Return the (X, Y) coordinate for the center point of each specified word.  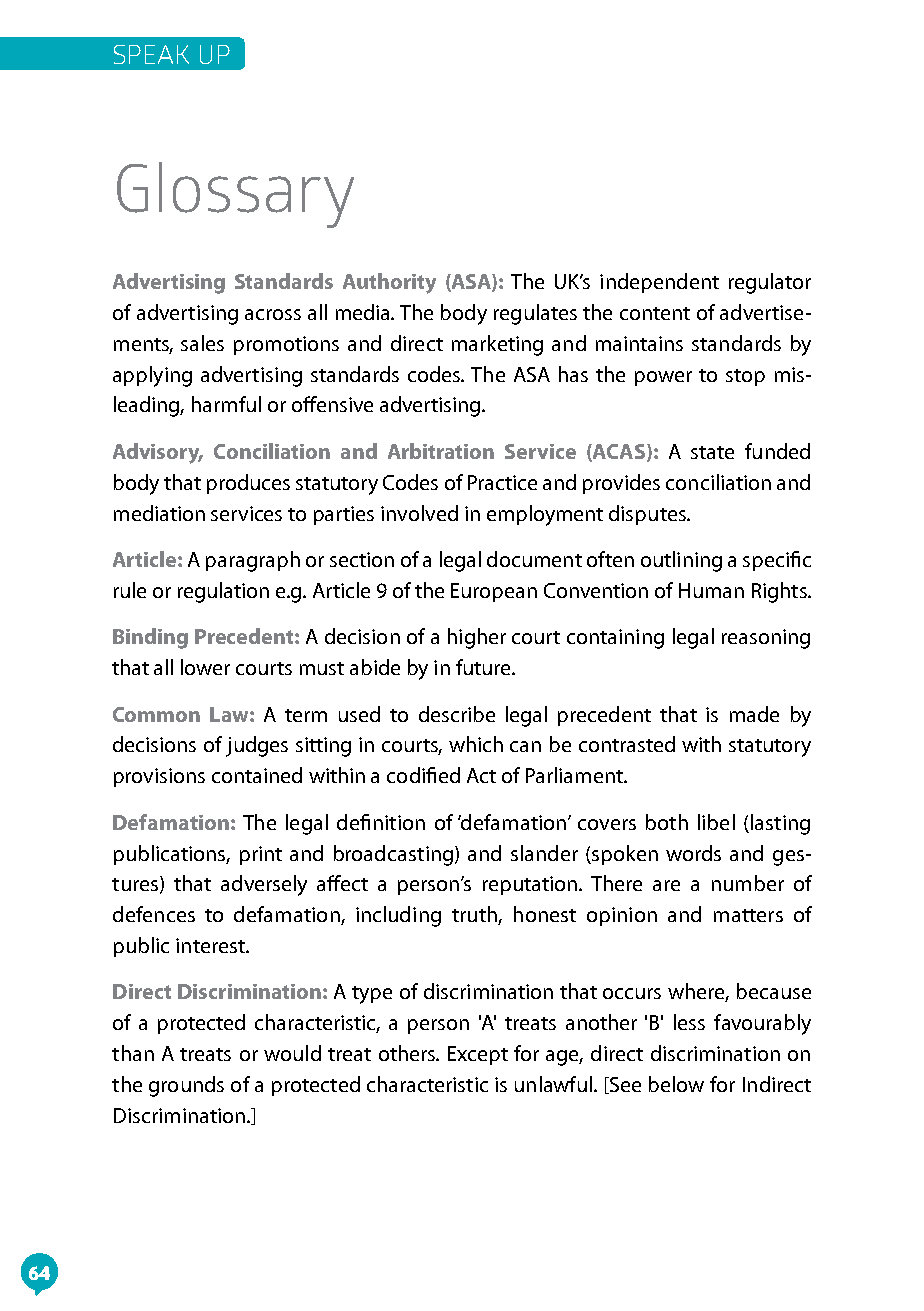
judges (257, 746)
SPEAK (151, 54)
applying (152, 376)
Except (478, 1055)
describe (457, 714)
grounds (186, 1086)
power (663, 378)
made (754, 714)
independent (659, 283)
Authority (389, 283)
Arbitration (441, 451)
